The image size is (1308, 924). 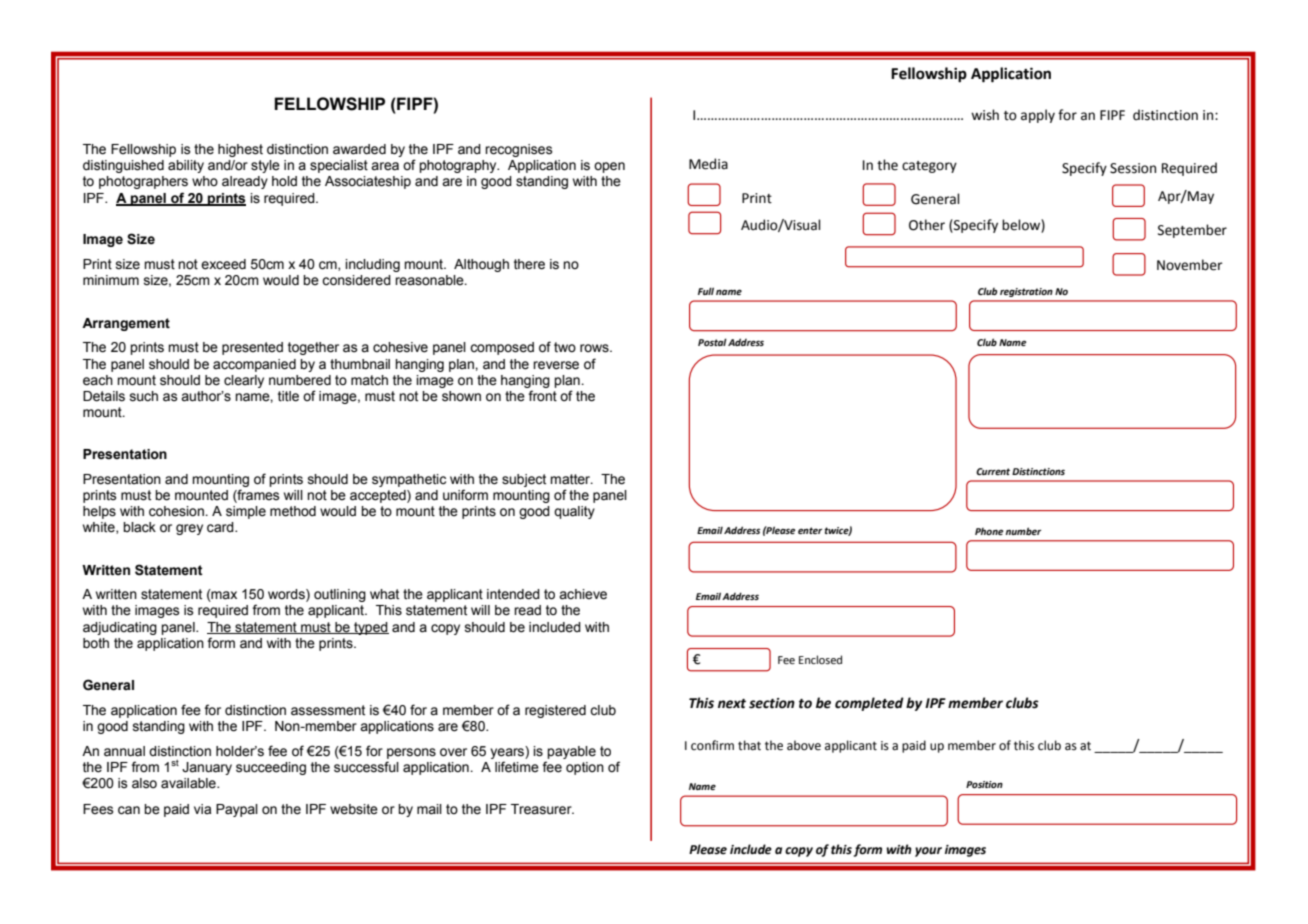 I want to click on open, so click(x=609, y=167).
